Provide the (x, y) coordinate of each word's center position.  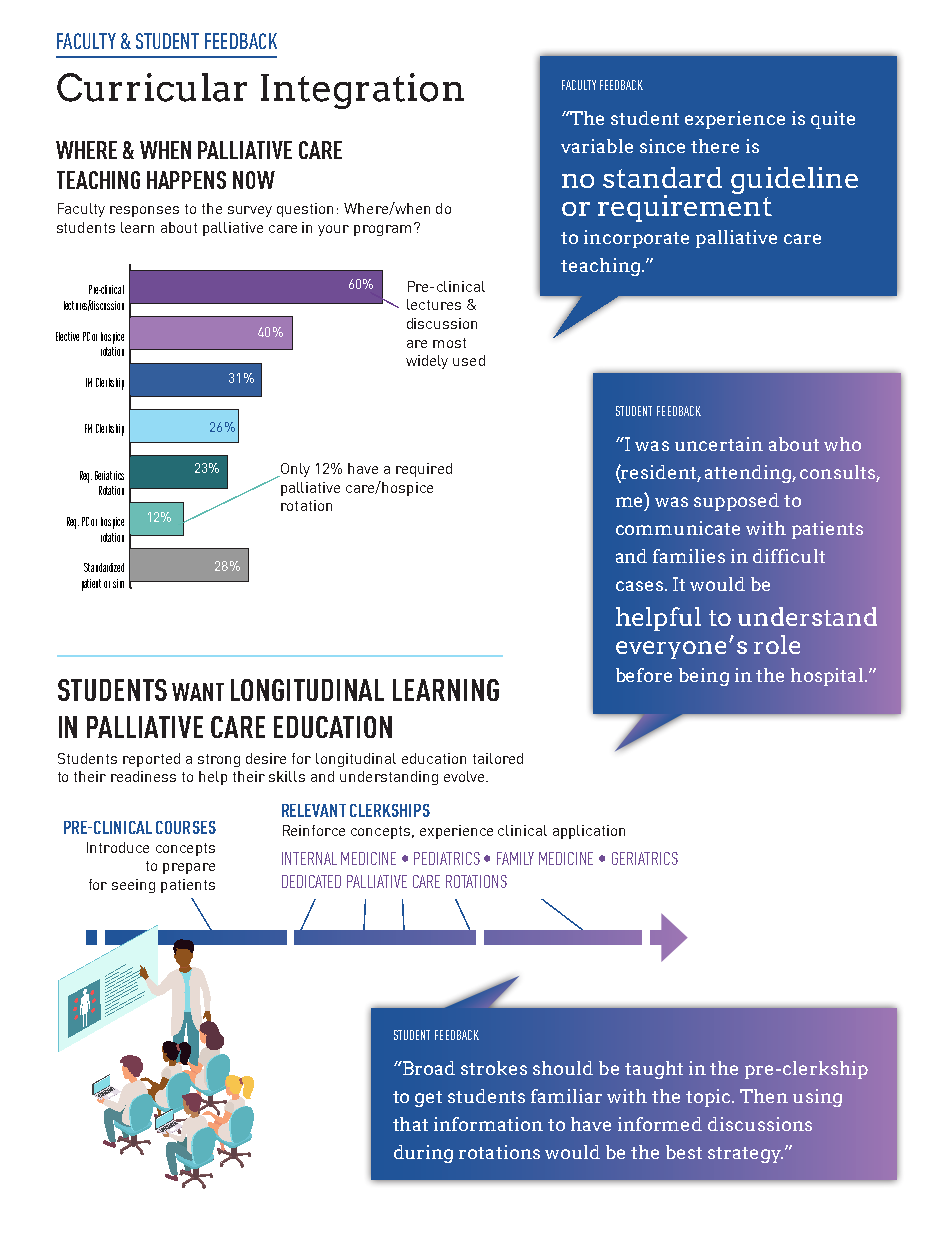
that (410, 1124)
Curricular (152, 87)
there (715, 146)
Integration (362, 91)
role (777, 644)
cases (639, 586)
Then (764, 1096)
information (488, 1124)
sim (118, 583)
